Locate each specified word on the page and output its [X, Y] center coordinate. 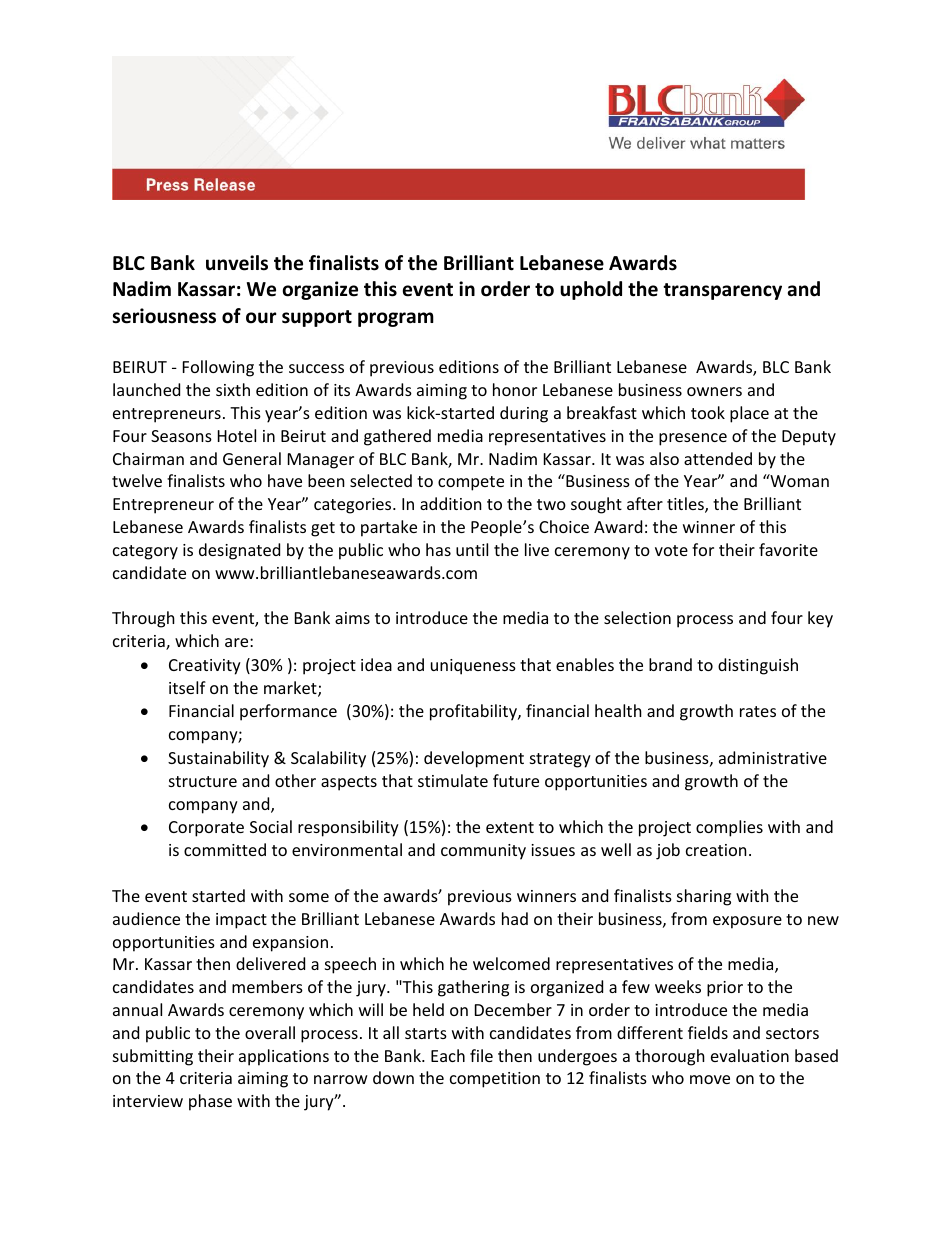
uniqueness [473, 667]
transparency [722, 291]
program [396, 319]
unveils [237, 263]
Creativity [205, 667]
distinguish [758, 666]
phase [210, 1102]
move [710, 1079]
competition [495, 1080]
